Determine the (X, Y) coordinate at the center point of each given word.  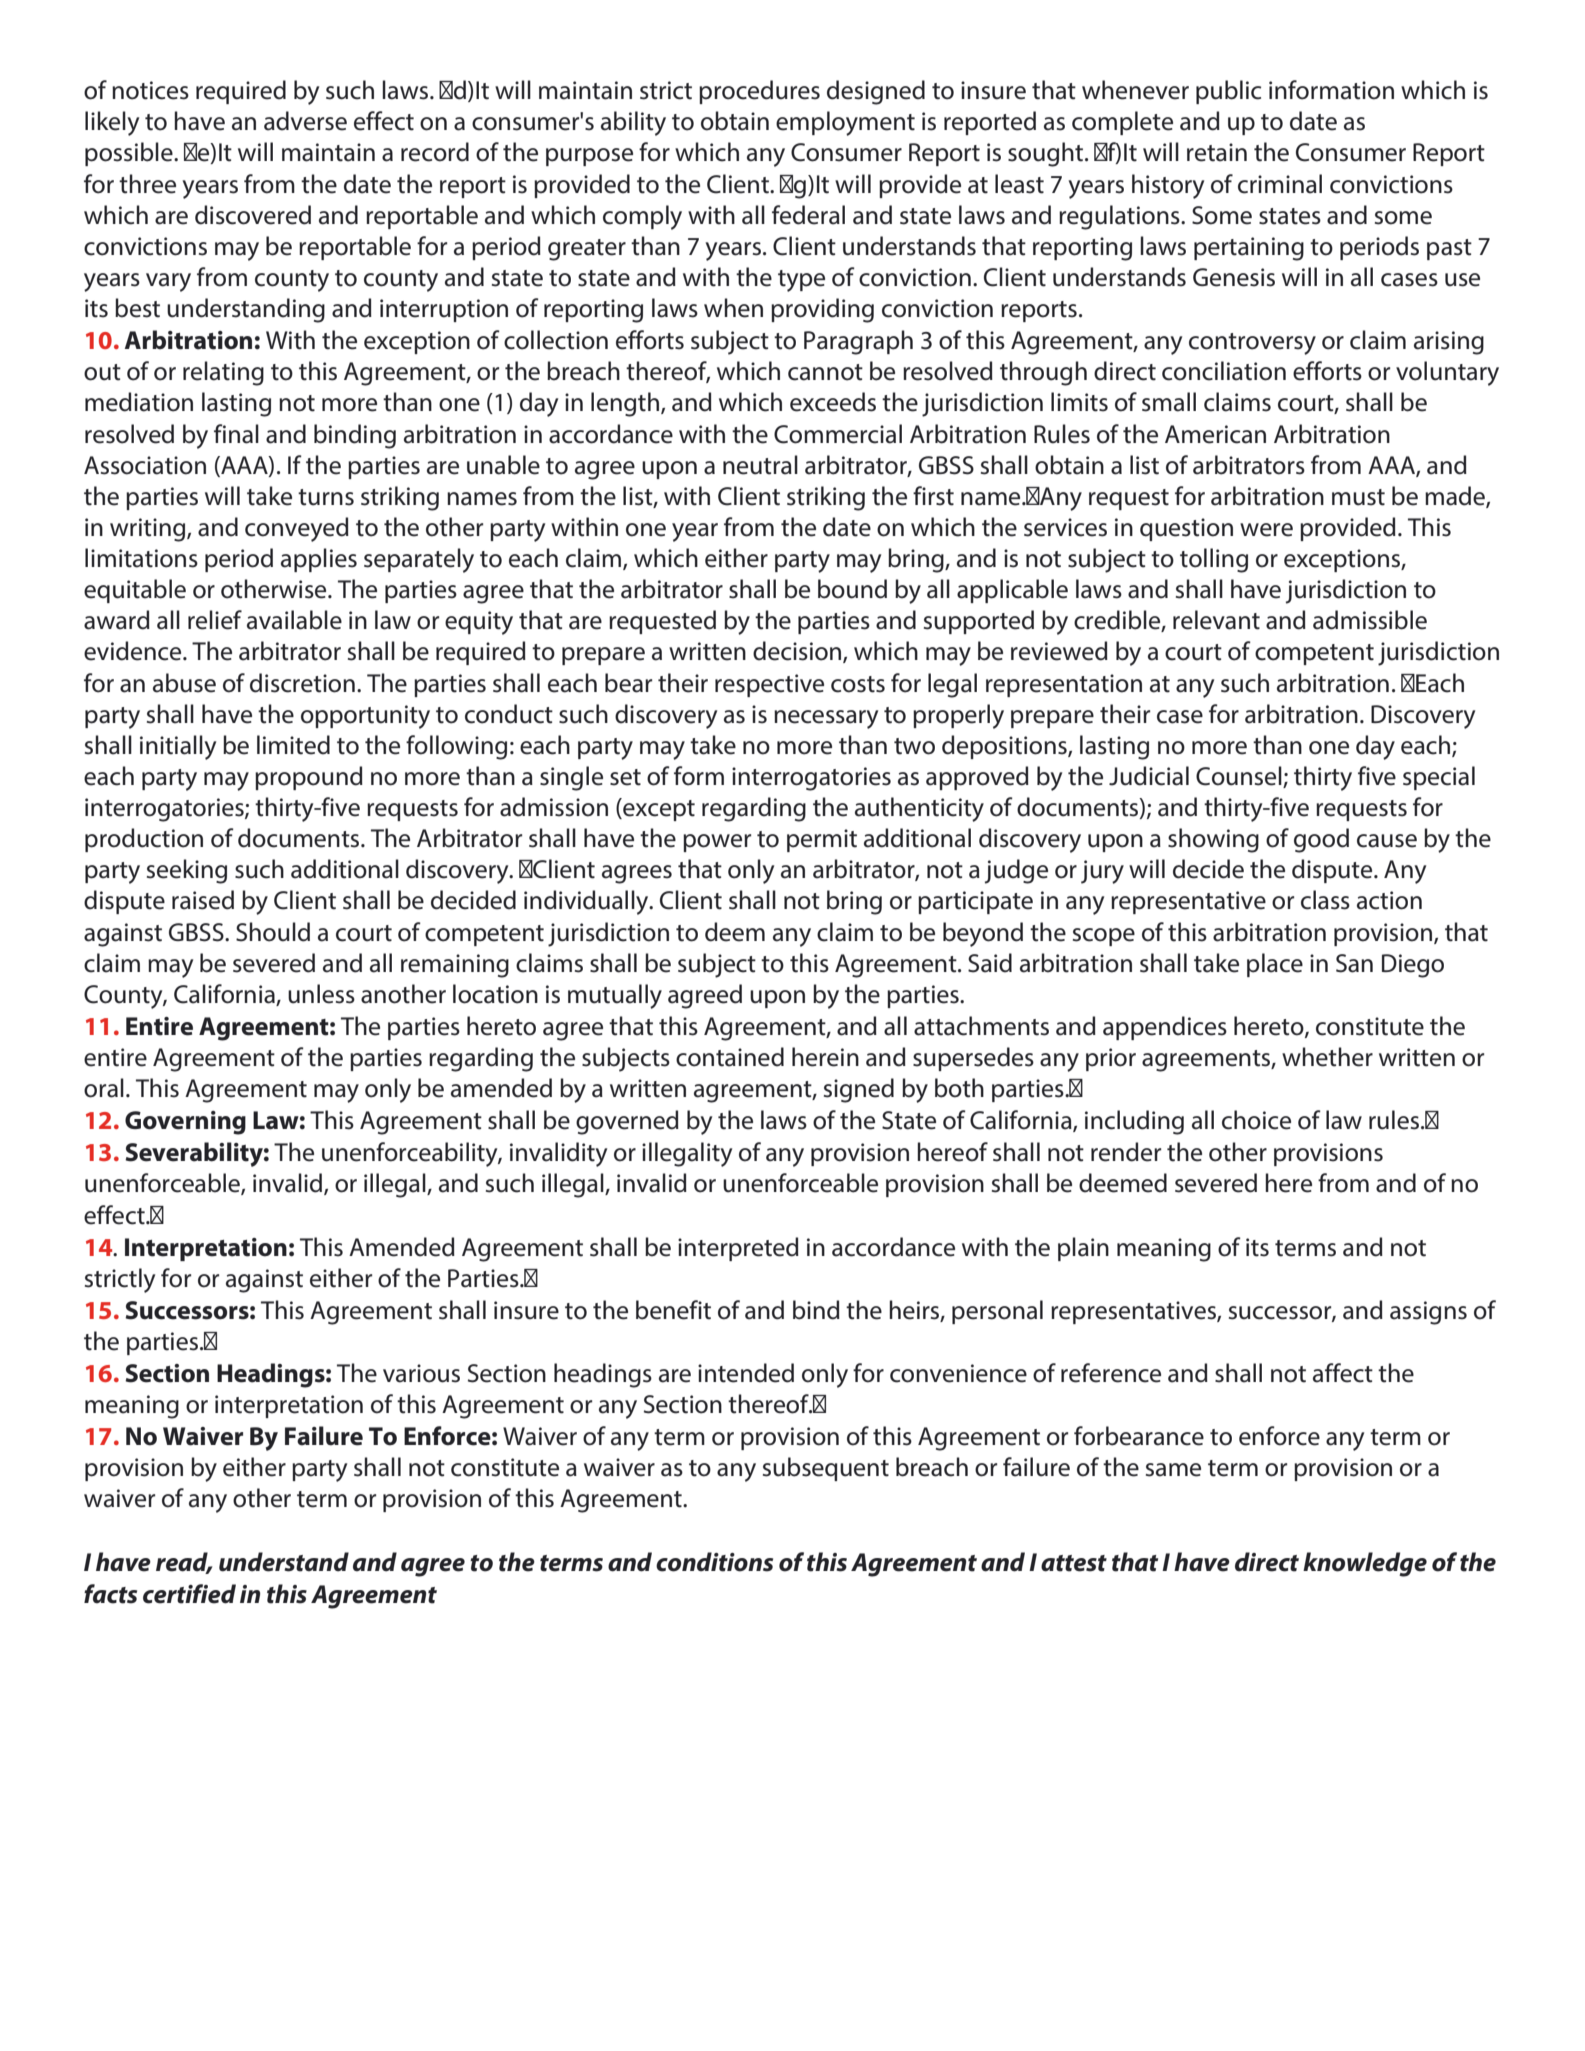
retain (1217, 152)
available (294, 620)
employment (845, 123)
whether (1327, 1057)
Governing (185, 1123)
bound (852, 589)
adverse (305, 121)
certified (189, 1594)
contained (730, 1057)
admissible (1370, 620)
